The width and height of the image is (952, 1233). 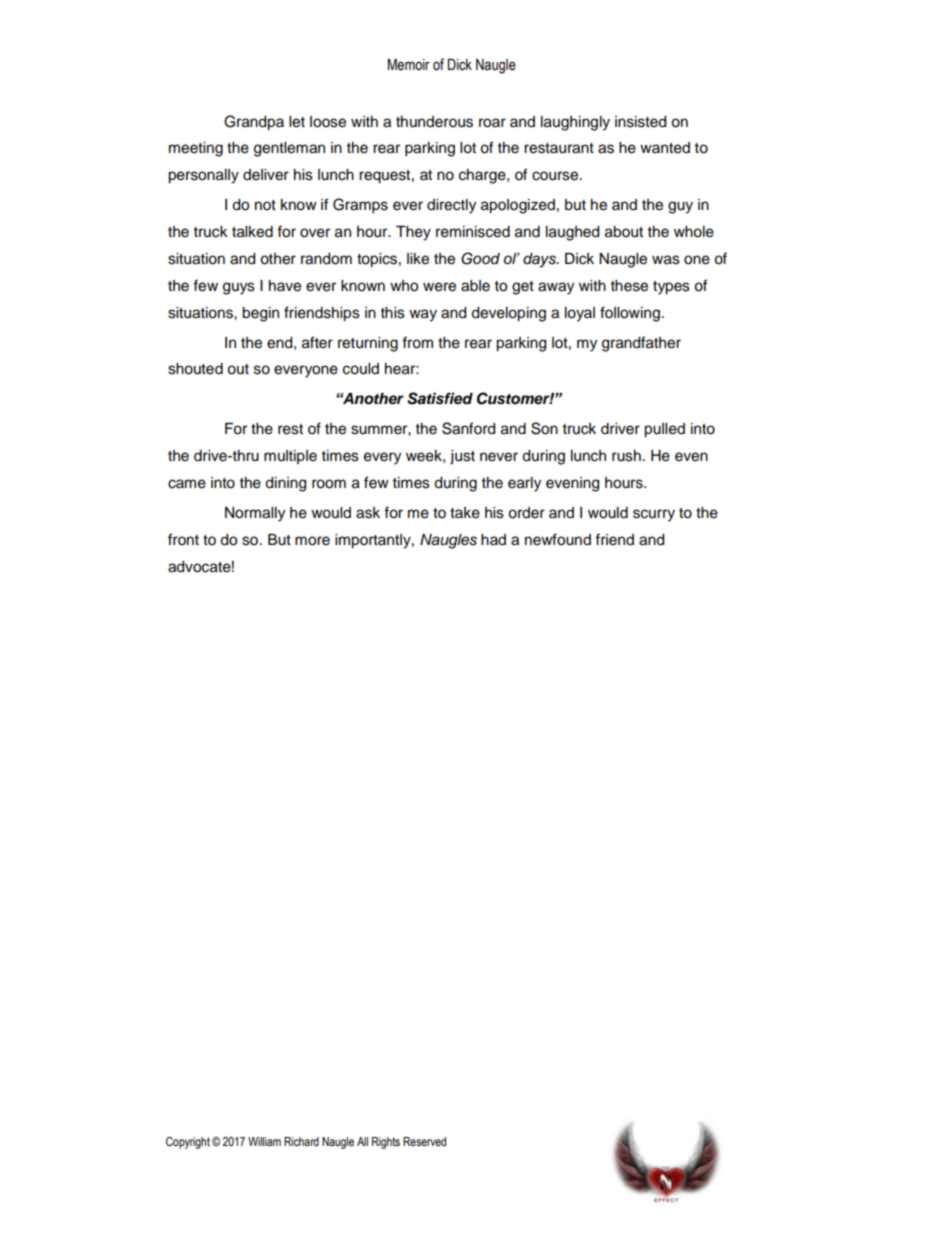 What do you see at coordinates (264, 1141) in the image?
I see `William` at bounding box center [264, 1141].
